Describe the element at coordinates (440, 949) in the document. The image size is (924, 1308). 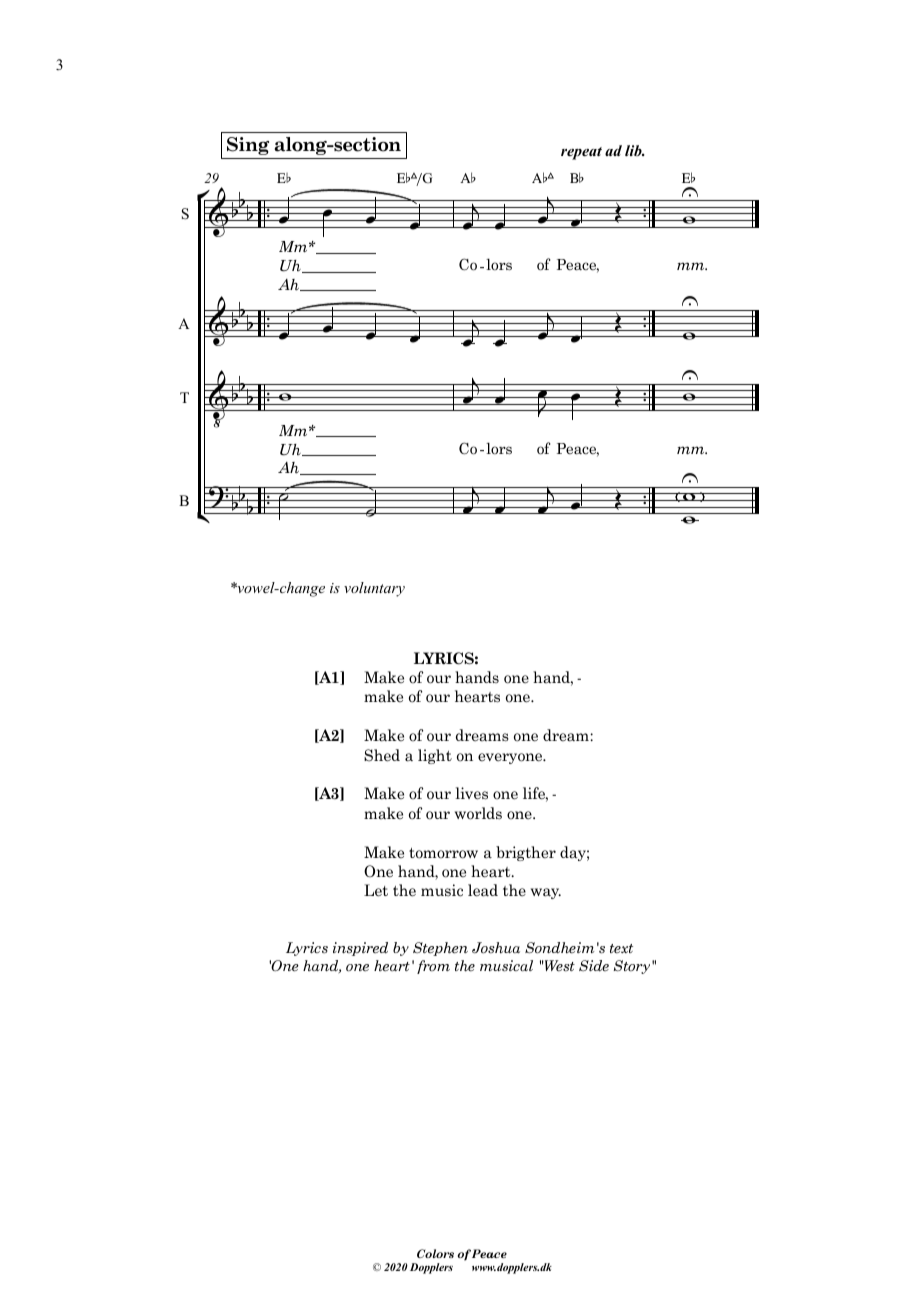
I see `Stephen` at that location.
